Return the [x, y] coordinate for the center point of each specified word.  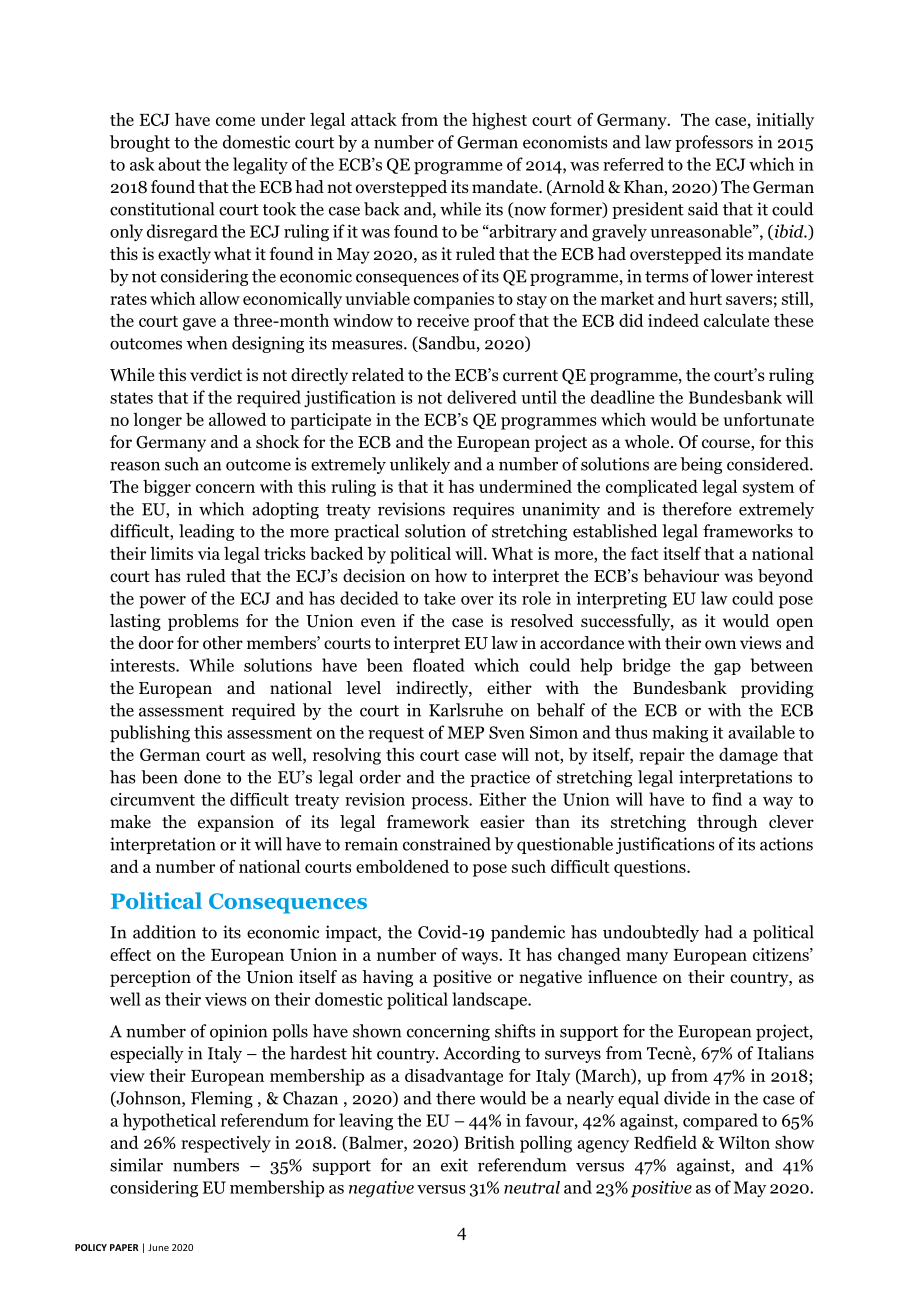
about [179, 164]
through [727, 823]
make [130, 821]
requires [483, 510]
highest [499, 121]
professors [714, 143]
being [701, 465]
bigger [167, 488]
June [158, 1247]
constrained [447, 844]
